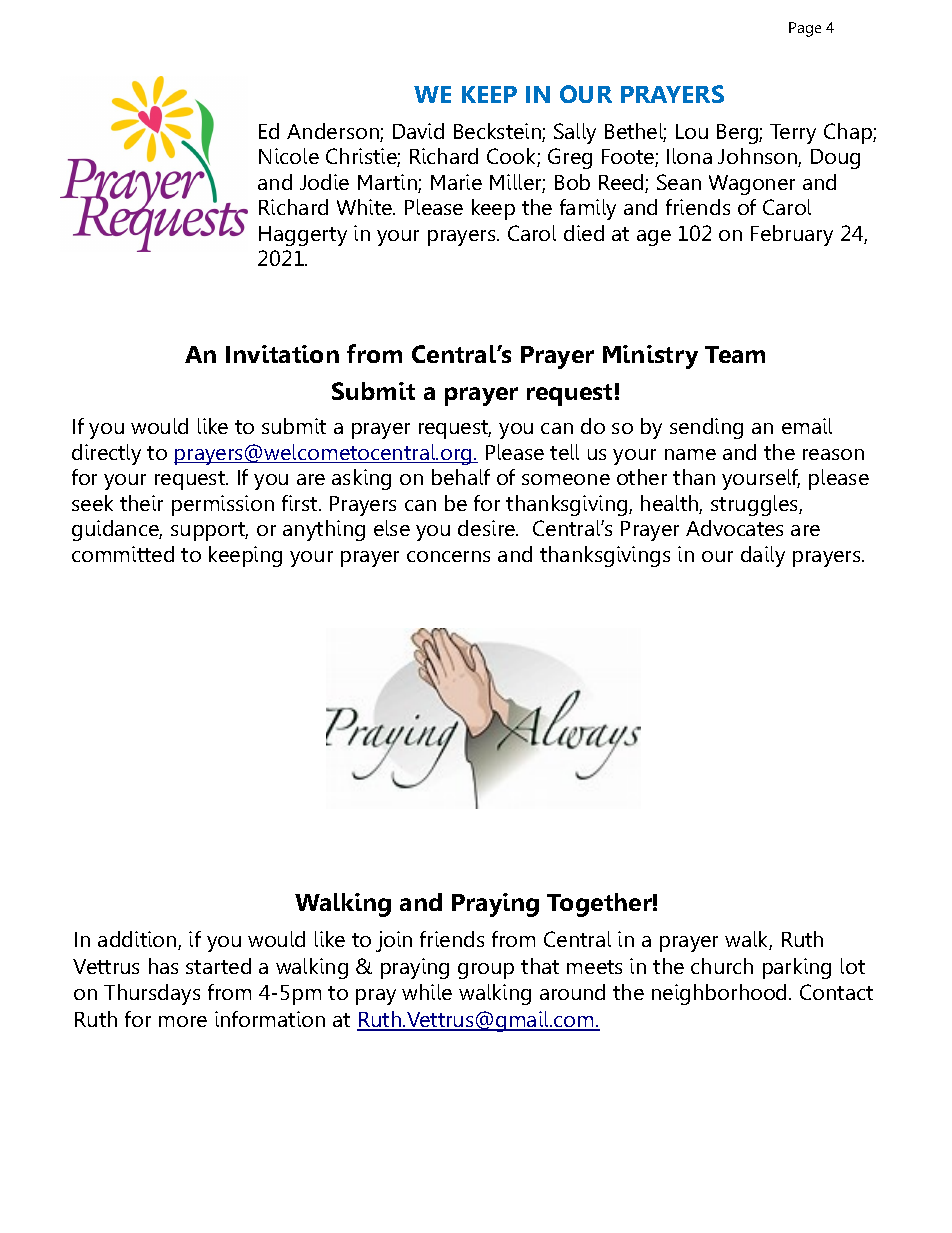 The width and height of the screenshot is (952, 1233). I want to click on group, so click(486, 971).
